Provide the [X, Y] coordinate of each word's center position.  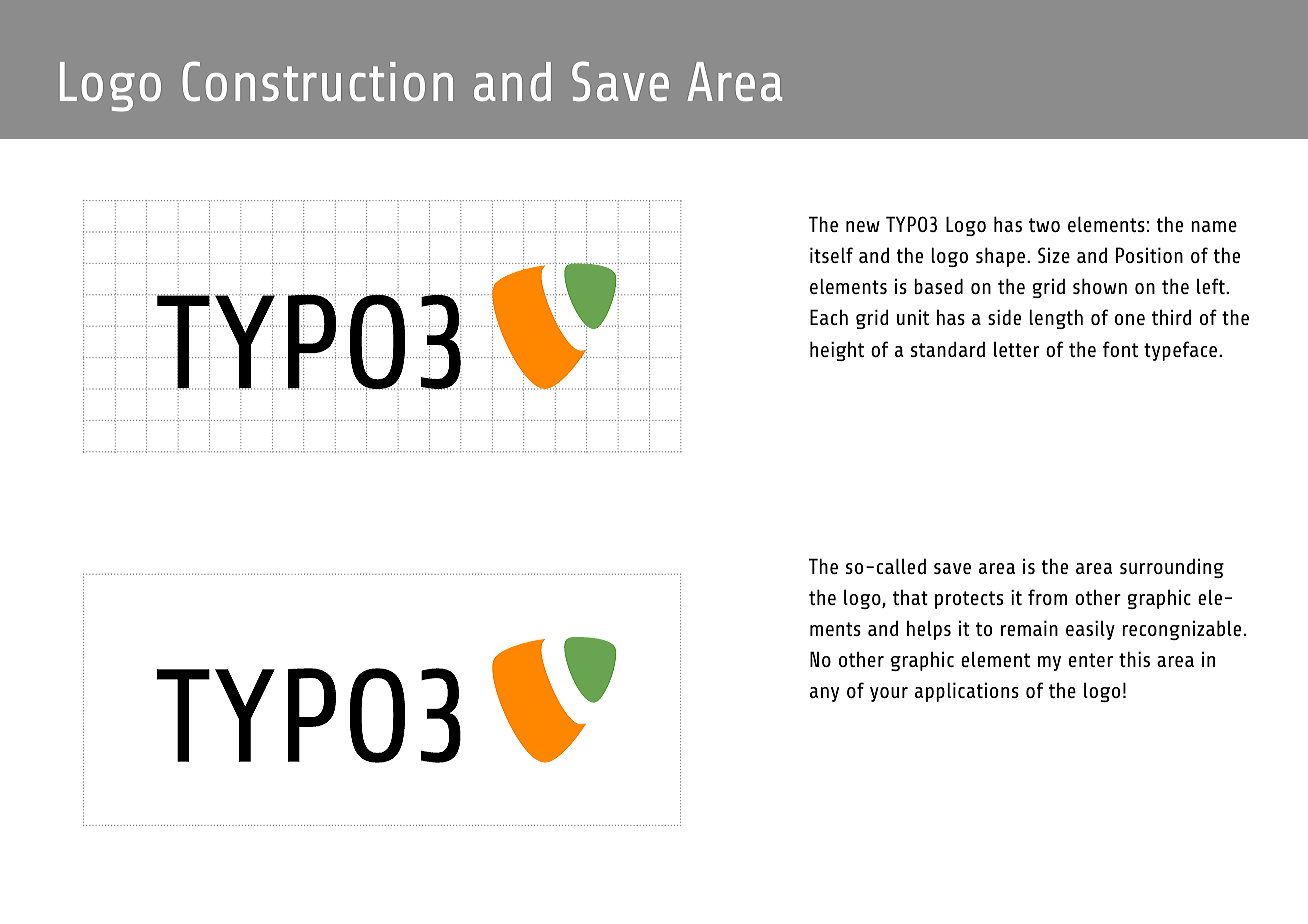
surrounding [1172, 568]
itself [831, 255]
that [910, 597]
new [863, 226]
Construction [318, 81]
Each [829, 317]
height [837, 351]
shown [1100, 286]
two [1044, 225]
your [889, 694]
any [824, 694]
